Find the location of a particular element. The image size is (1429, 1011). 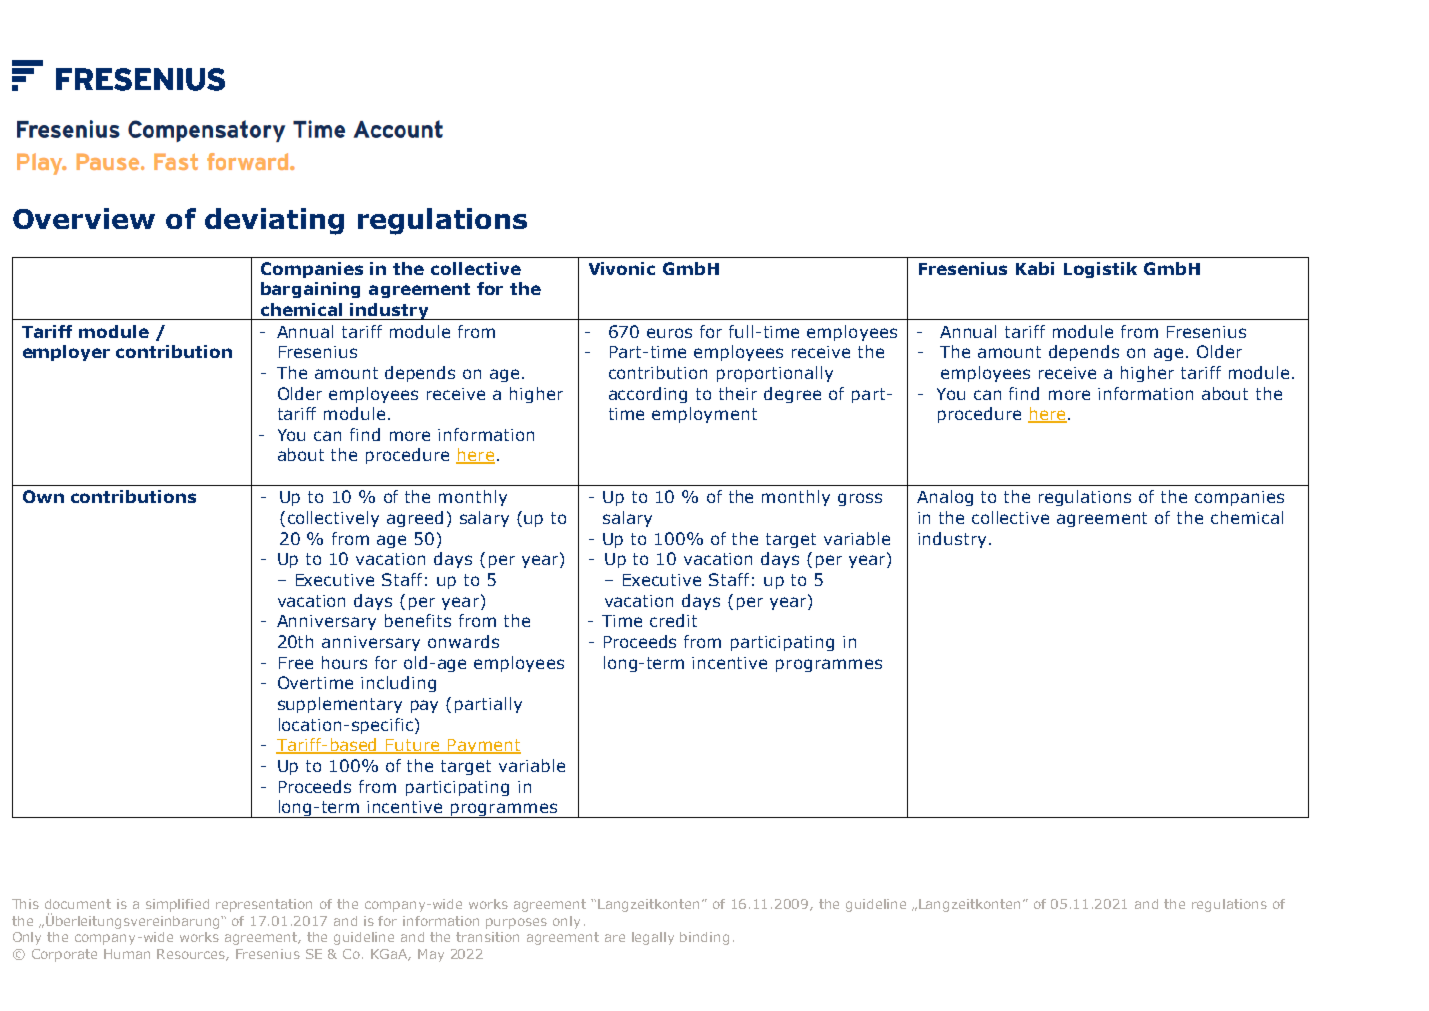

credit is located at coordinates (673, 620).
